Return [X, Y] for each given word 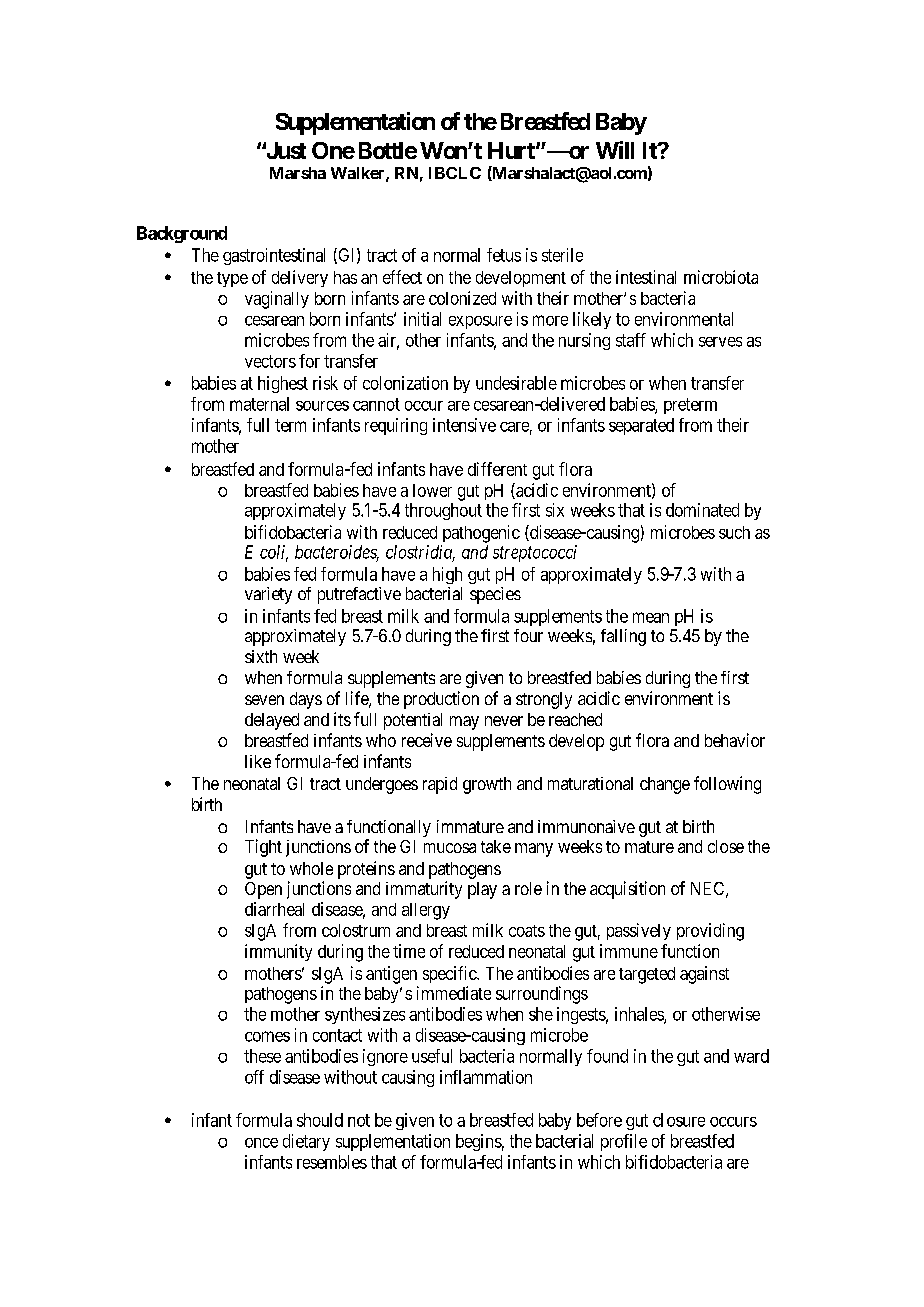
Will [615, 150]
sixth [261, 656]
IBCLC [455, 173]
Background [182, 234]
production [441, 700]
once [261, 1143]
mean [651, 617]
